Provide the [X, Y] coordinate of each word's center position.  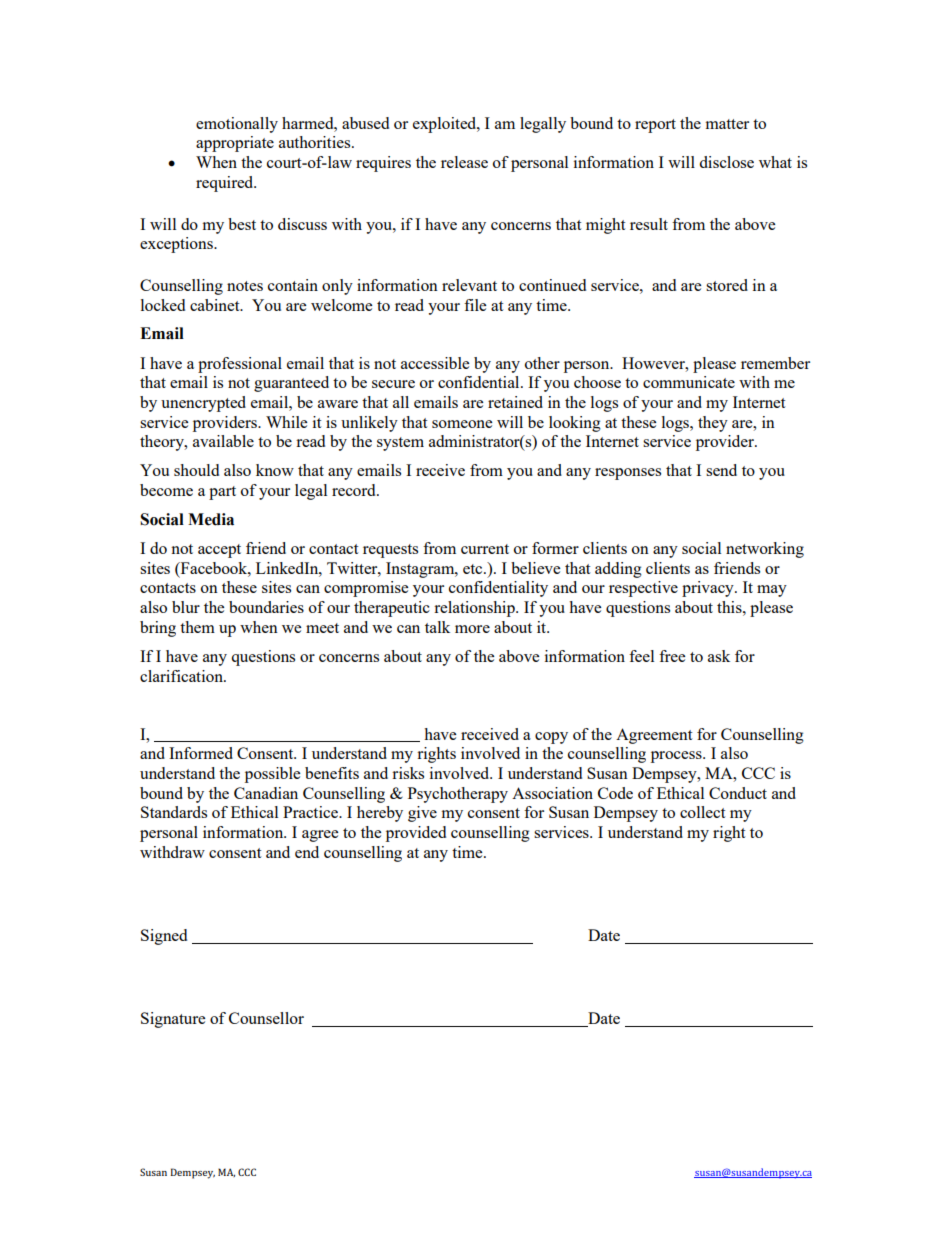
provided [416, 834]
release [464, 162]
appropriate [235, 144]
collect [702, 812]
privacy [709, 589]
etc [474, 569]
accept [219, 551]
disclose [726, 162]
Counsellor [266, 1018]
